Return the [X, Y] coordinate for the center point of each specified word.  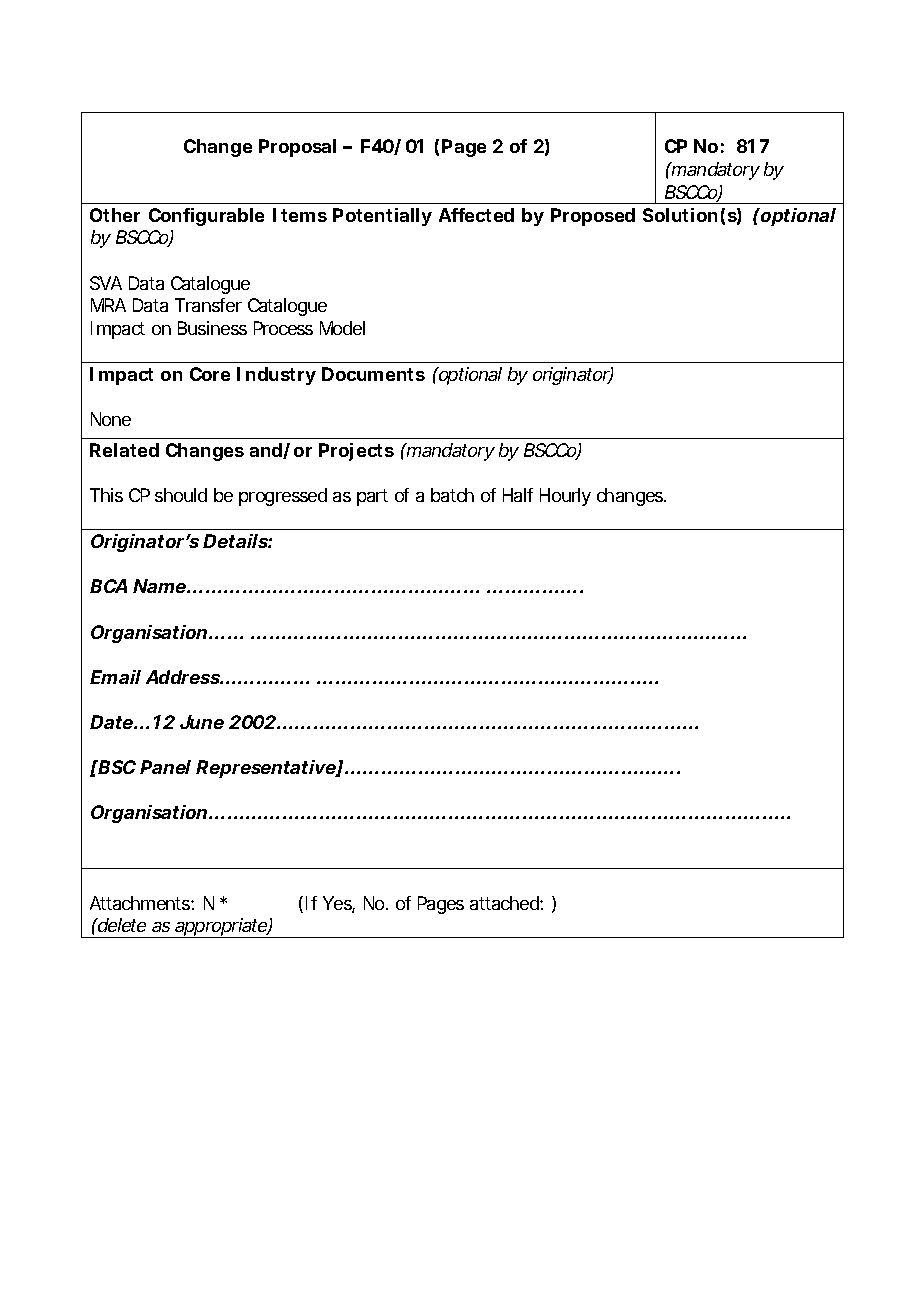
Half [518, 495]
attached [505, 903]
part [372, 497]
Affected [476, 215]
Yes [339, 904]
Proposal [297, 148]
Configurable [206, 217]
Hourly [565, 497]
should [181, 495]
